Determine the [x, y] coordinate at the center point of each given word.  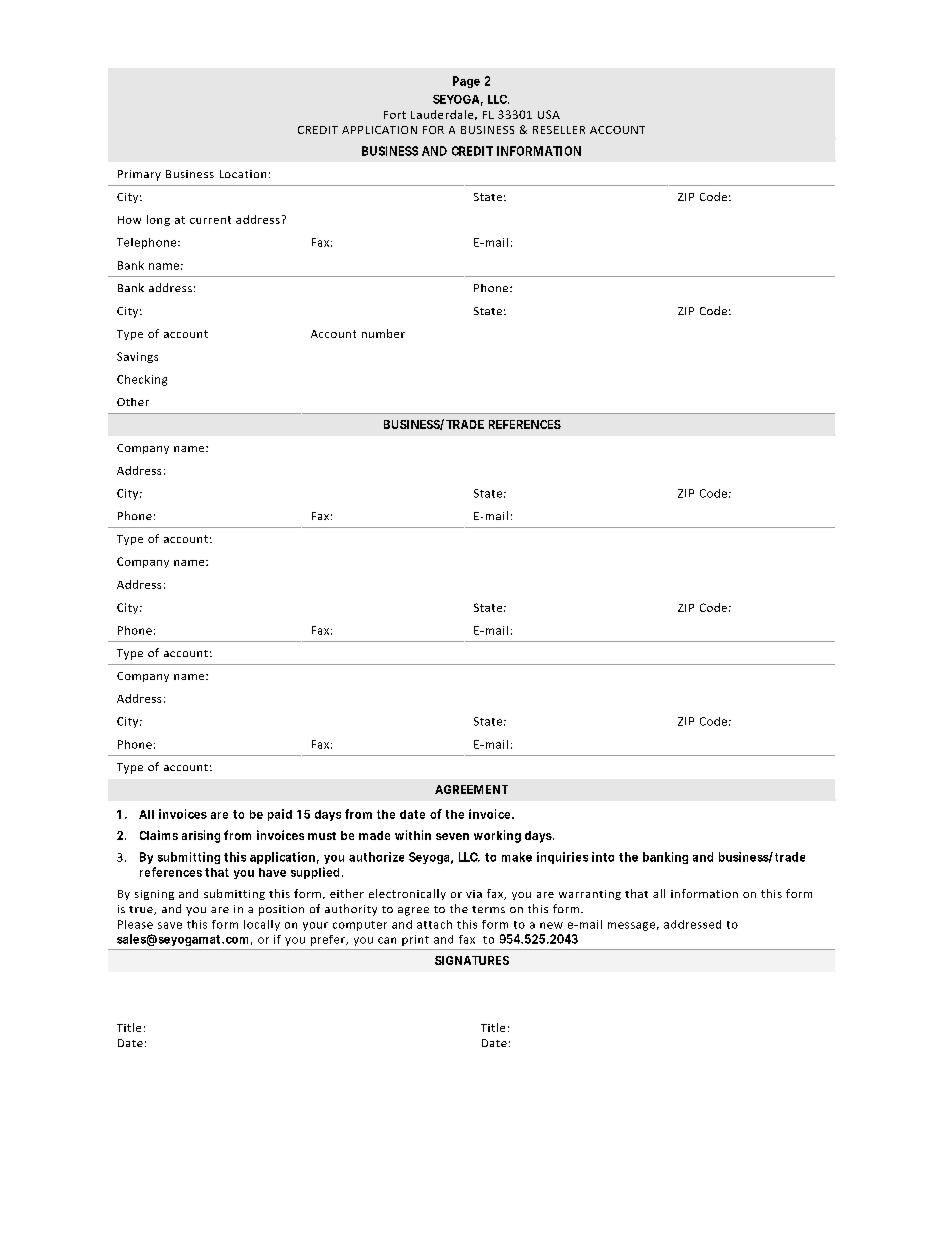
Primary [139, 175]
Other [133, 402]
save [170, 925]
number [383, 333]
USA [549, 114]
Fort [395, 115]
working [497, 836]
